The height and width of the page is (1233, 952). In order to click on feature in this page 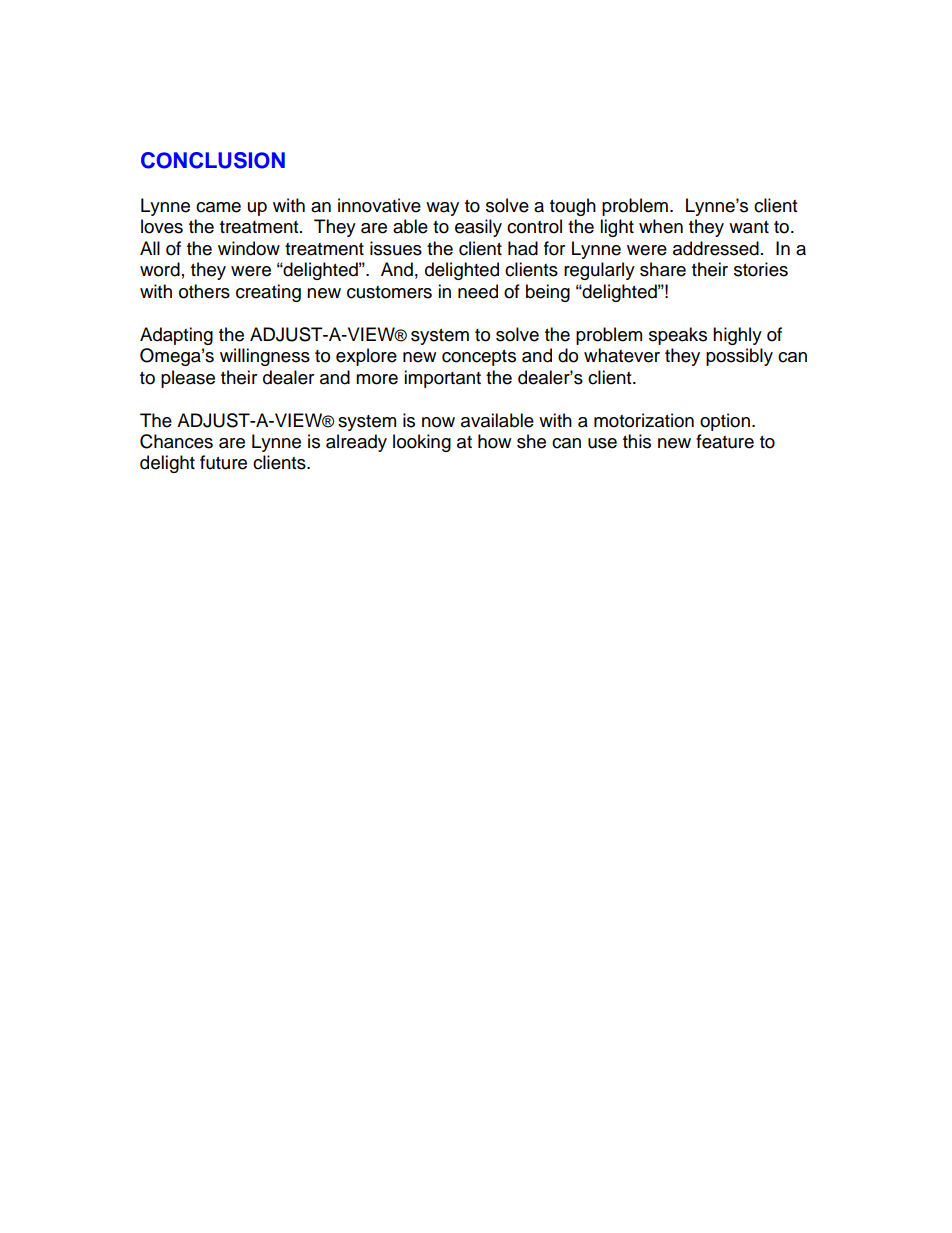, I will do `click(725, 441)`.
